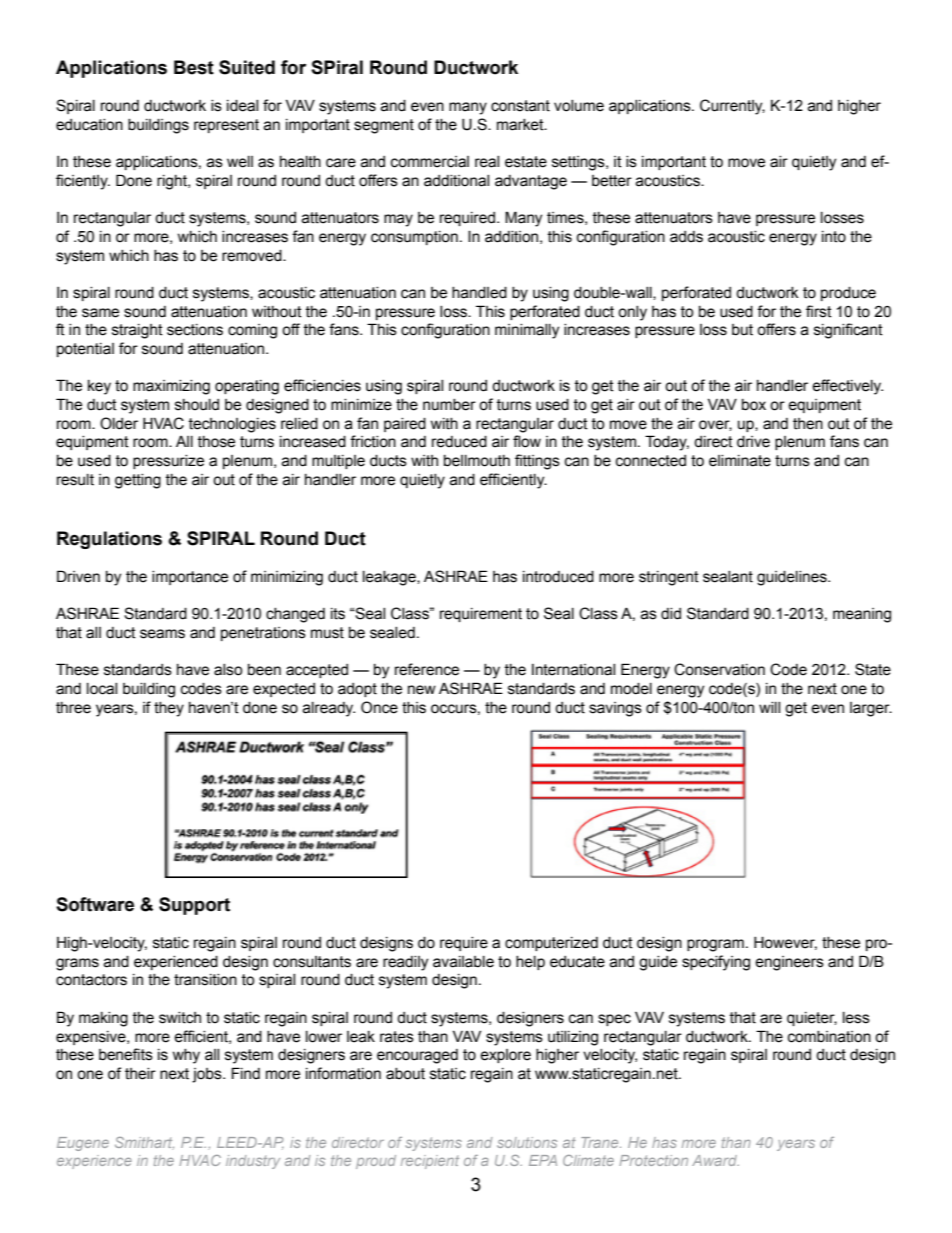 This screenshot has height=1233, width=952. What do you see at coordinates (194, 67) in the screenshot?
I see `Best` at bounding box center [194, 67].
